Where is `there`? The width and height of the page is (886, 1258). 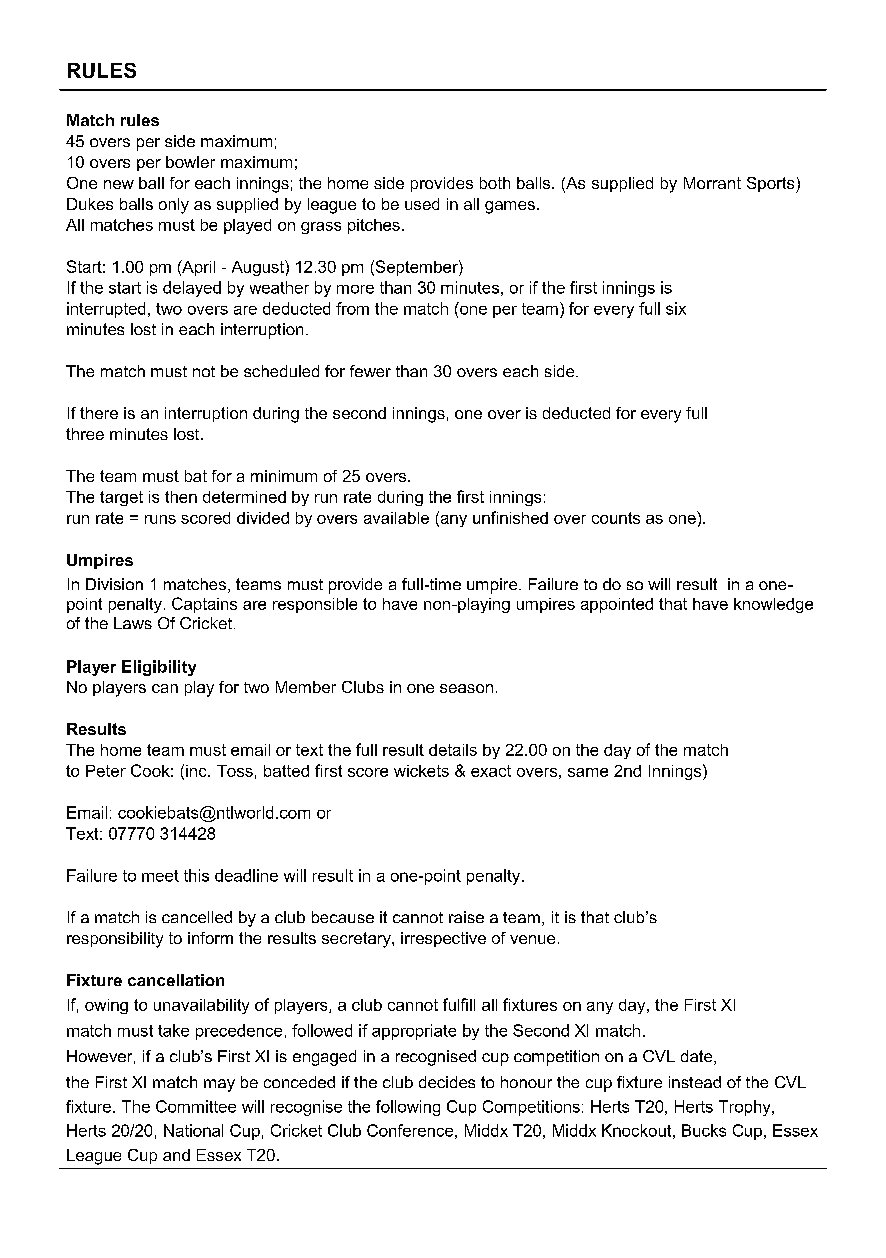 there is located at coordinates (99, 413).
